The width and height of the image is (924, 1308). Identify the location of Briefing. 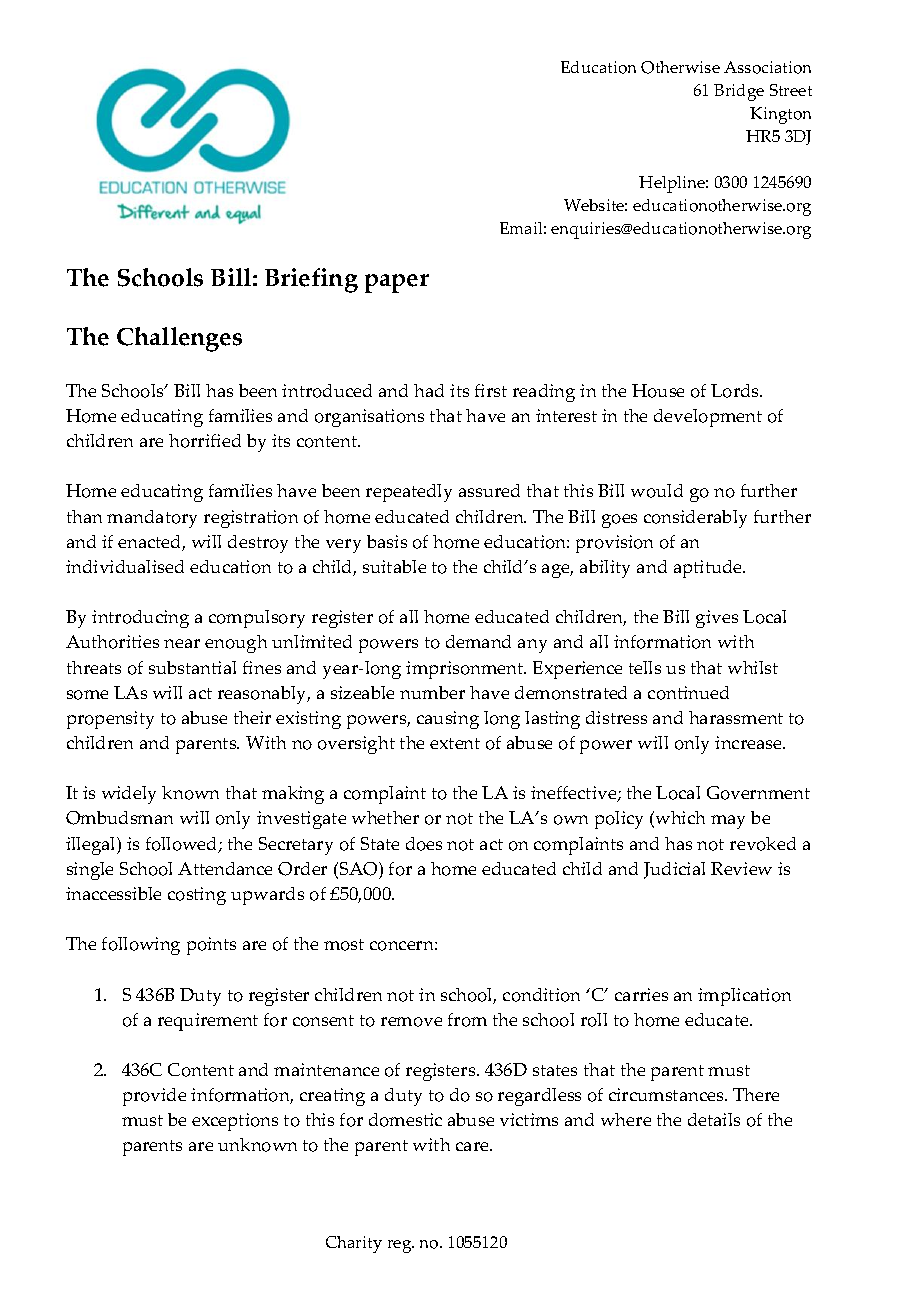
(311, 280).
